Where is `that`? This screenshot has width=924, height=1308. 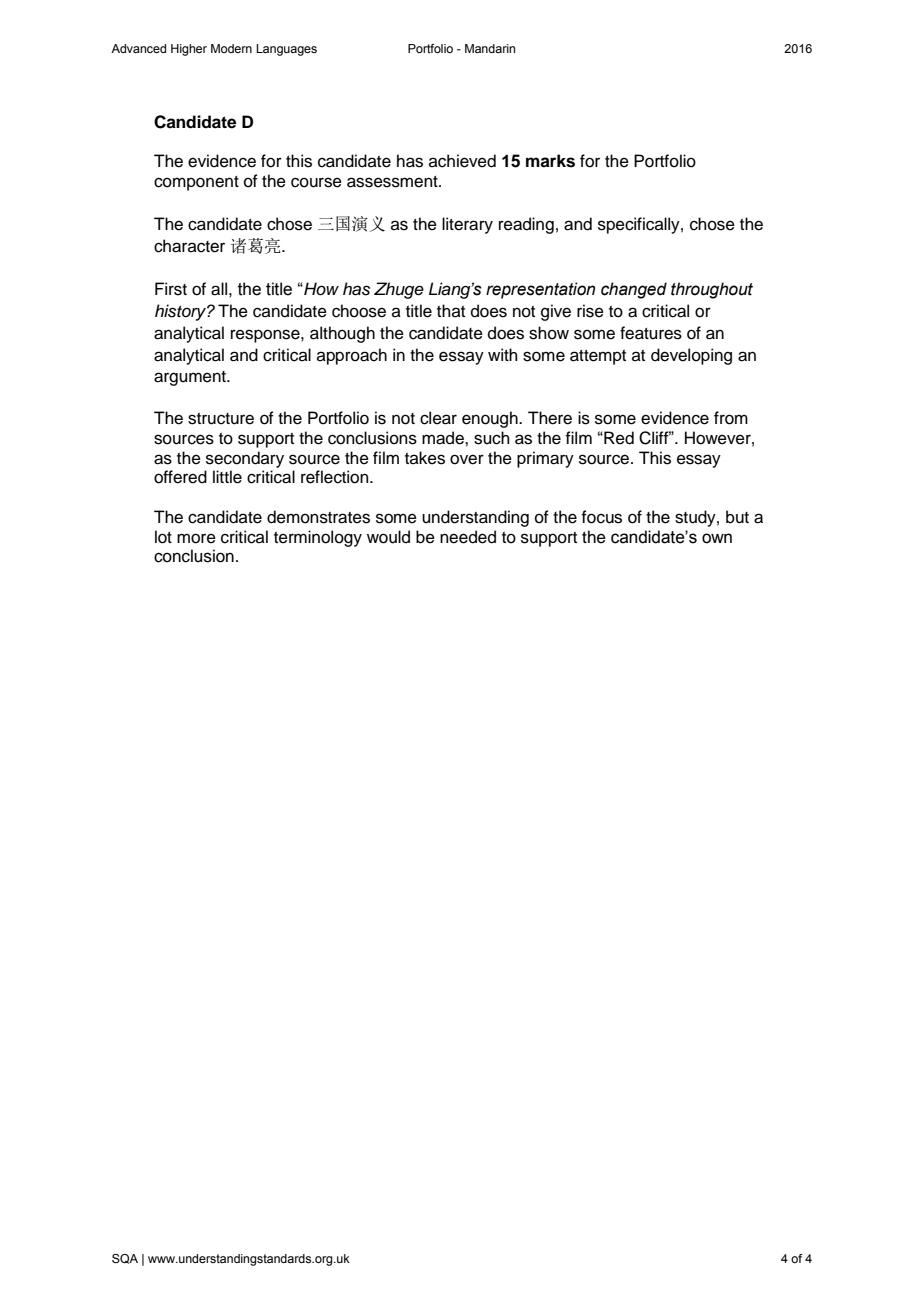 that is located at coordinates (451, 310).
